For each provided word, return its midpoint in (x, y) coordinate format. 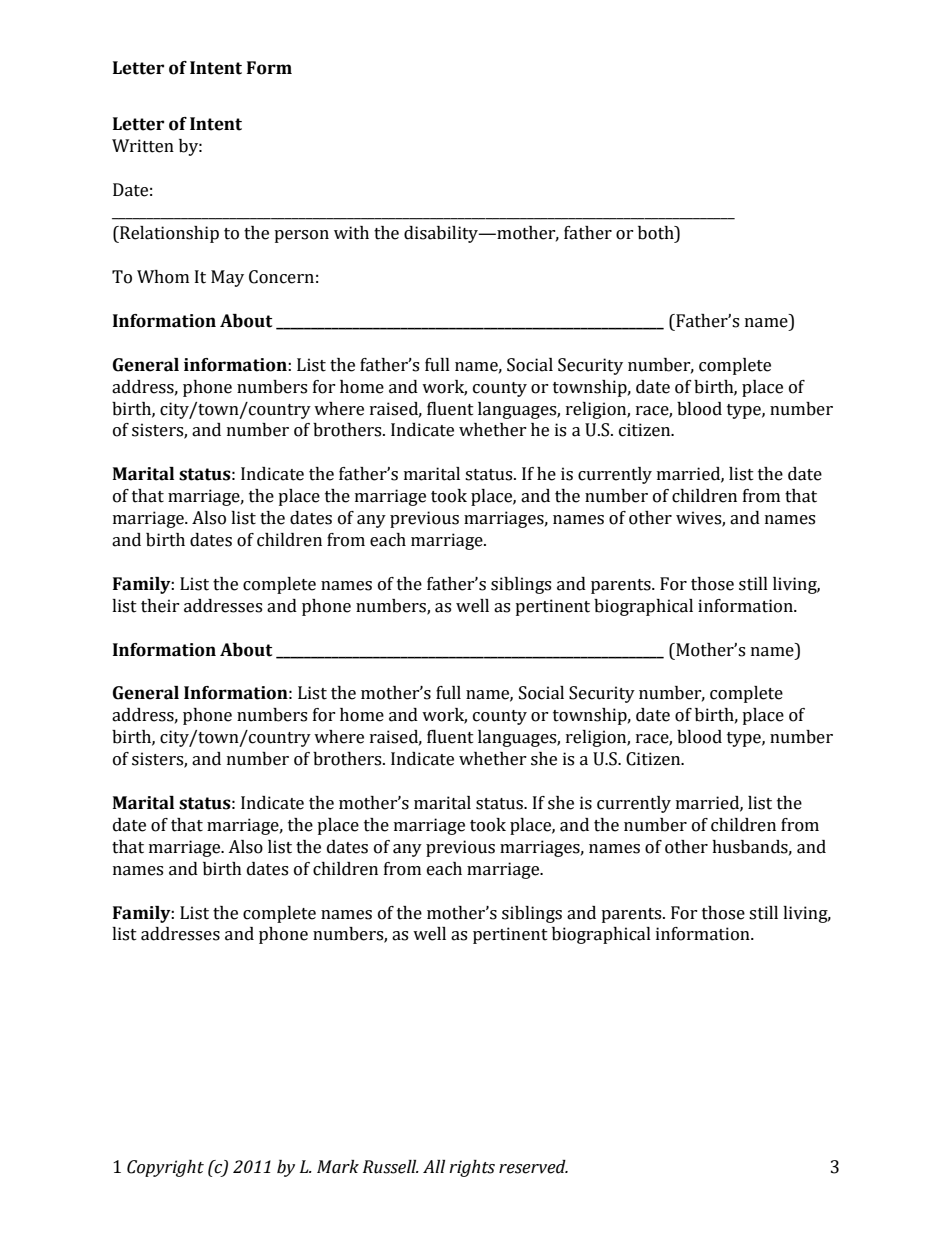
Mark (338, 1167)
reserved (533, 1167)
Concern (281, 277)
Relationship (168, 234)
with (351, 233)
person (301, 236)
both (657, 233)
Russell (391, 1167)
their (160, 606)
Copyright (165, 1168)
